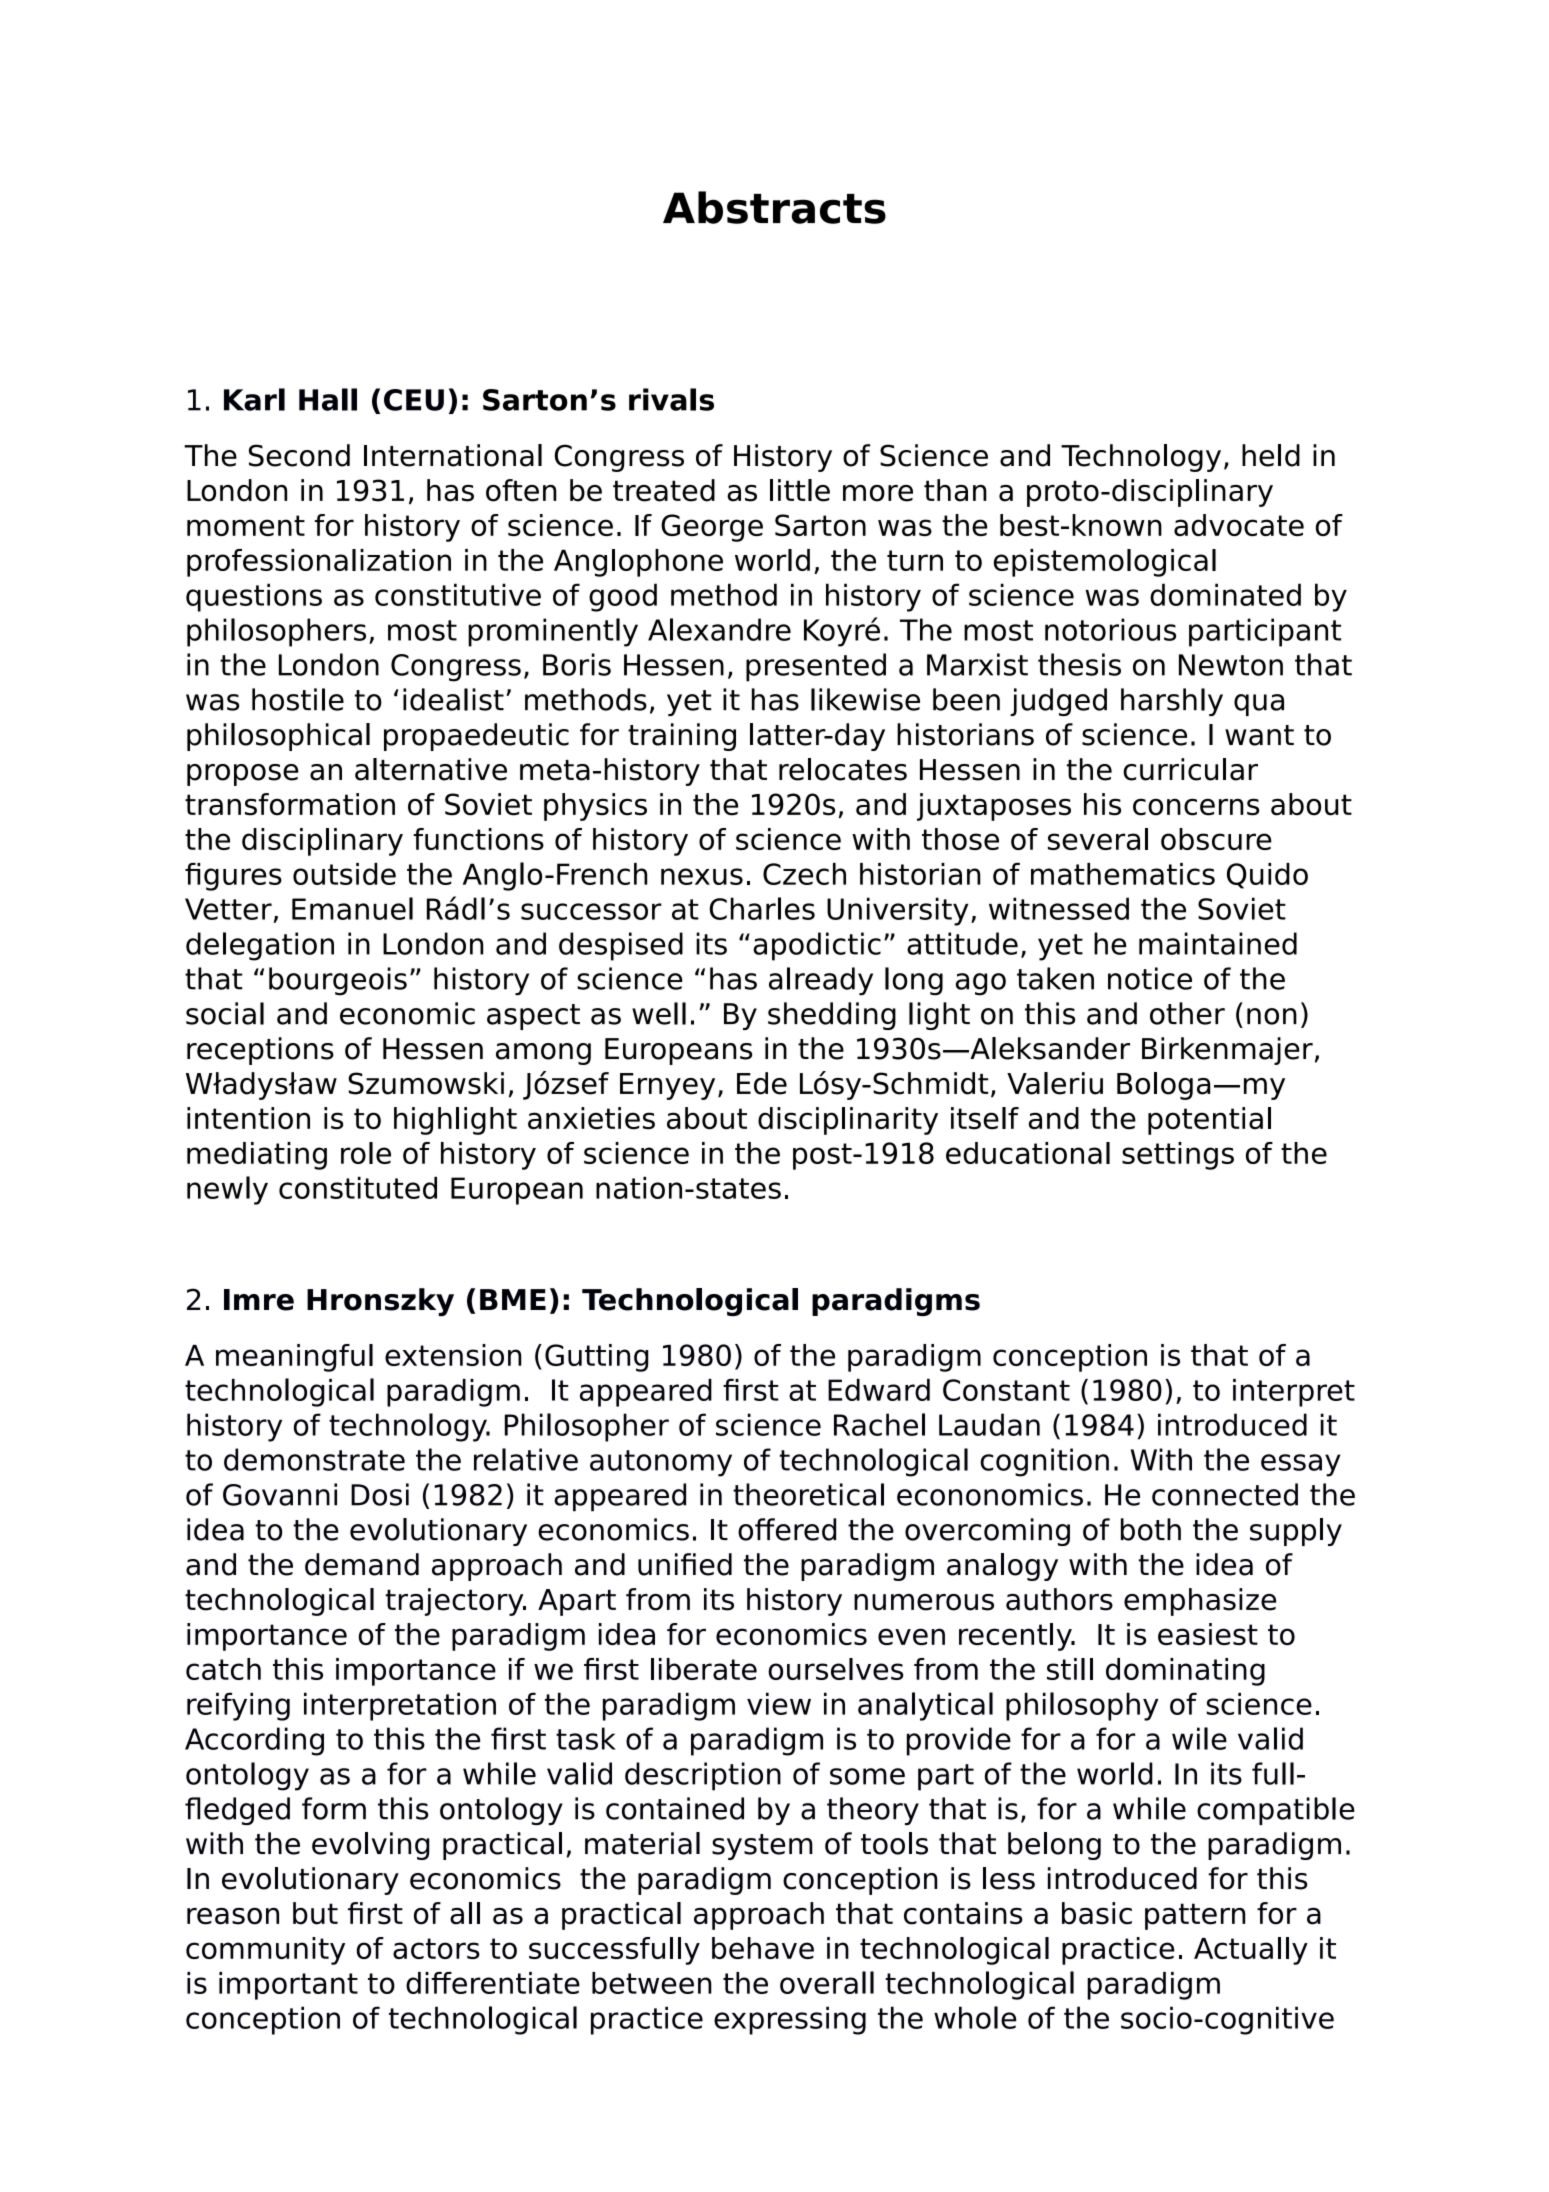 This screenshot has height=2192, width=1549. What do you see at coordinates (804, 874) in the screenshot?
I see `Czech` at bounding box center [804, 874].
